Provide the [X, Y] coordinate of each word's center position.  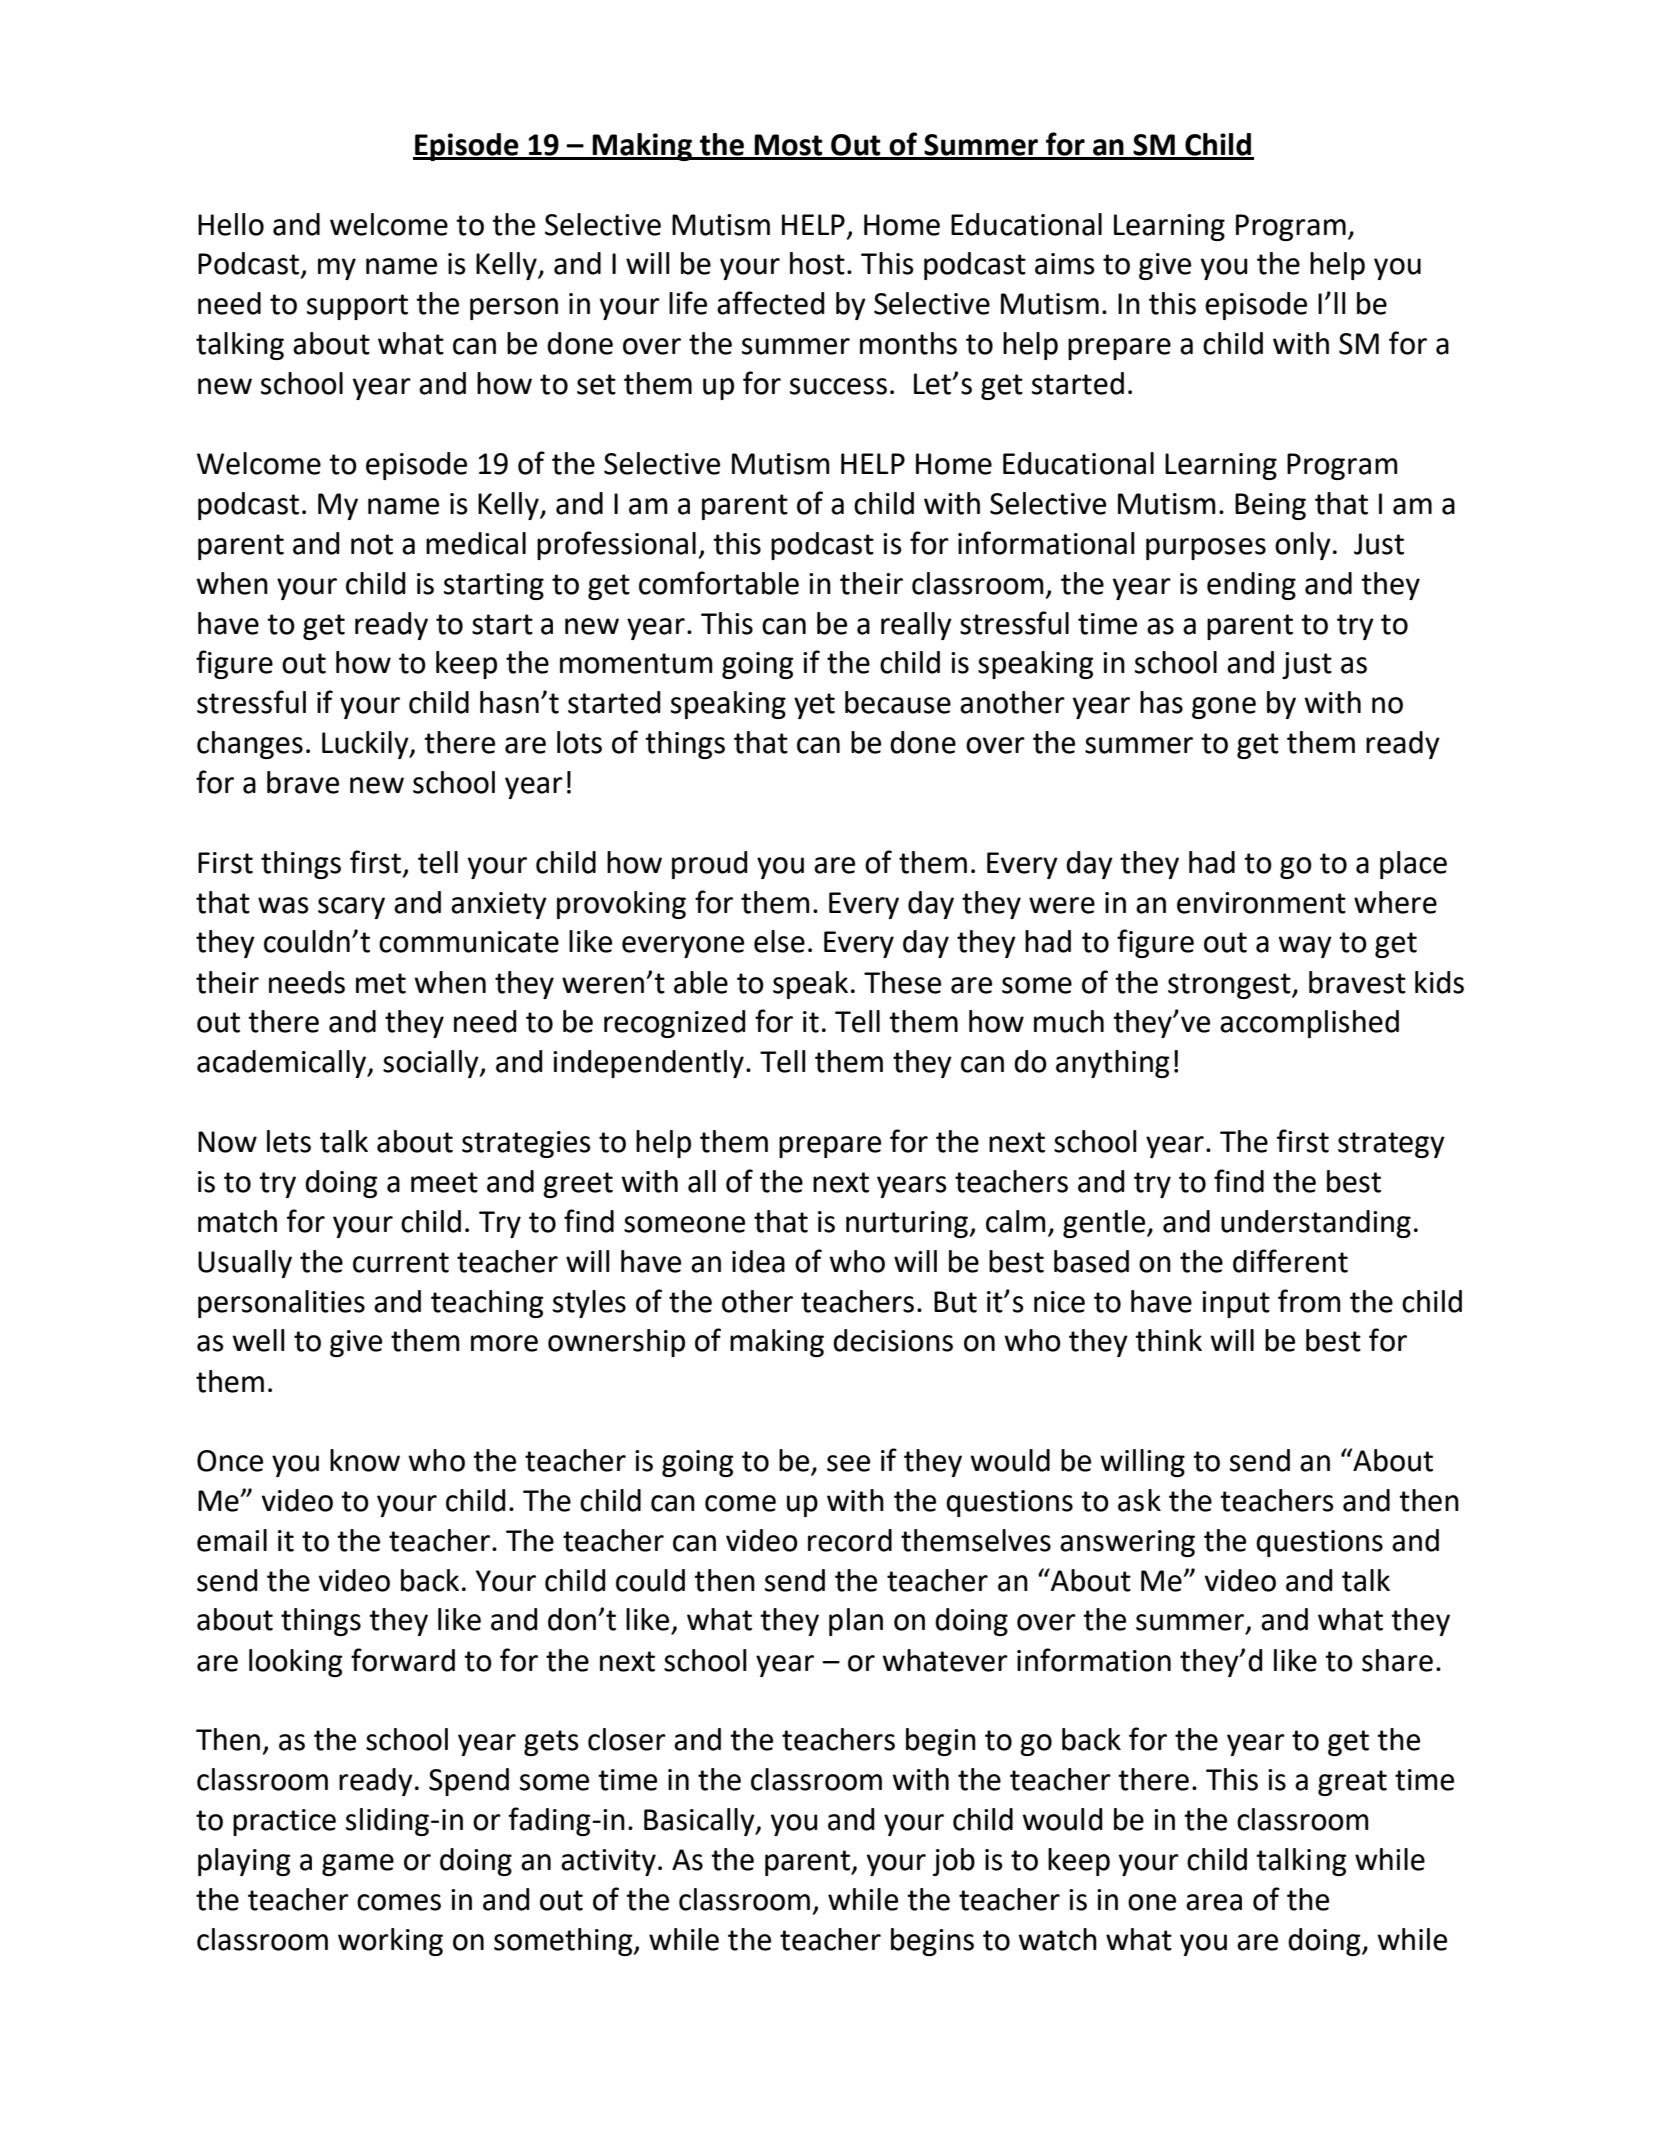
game [358, 1865]
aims [1065, 264]
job [954, 1862]
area [1214, 1902]
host [817, 263]
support [357, 307]
